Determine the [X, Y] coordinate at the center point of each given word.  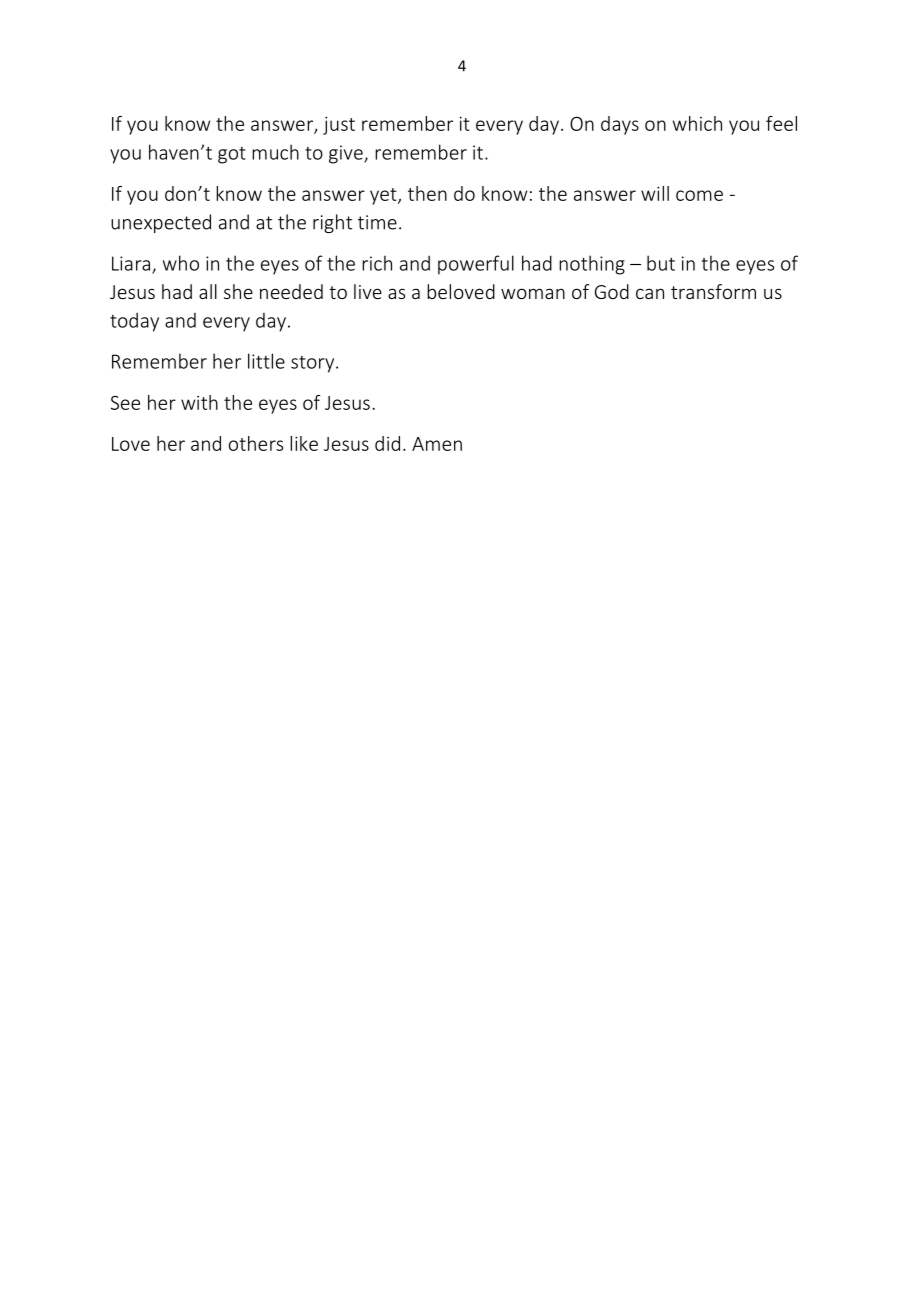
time [377, 222]
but [661, 263]
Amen [437, 444]
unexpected [161, 223]
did [387, 443]
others [256, 443]
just [339, 126]
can [650, 293]
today [134, 322]
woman [533, 293]
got [232, 155]
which [697, 123]
